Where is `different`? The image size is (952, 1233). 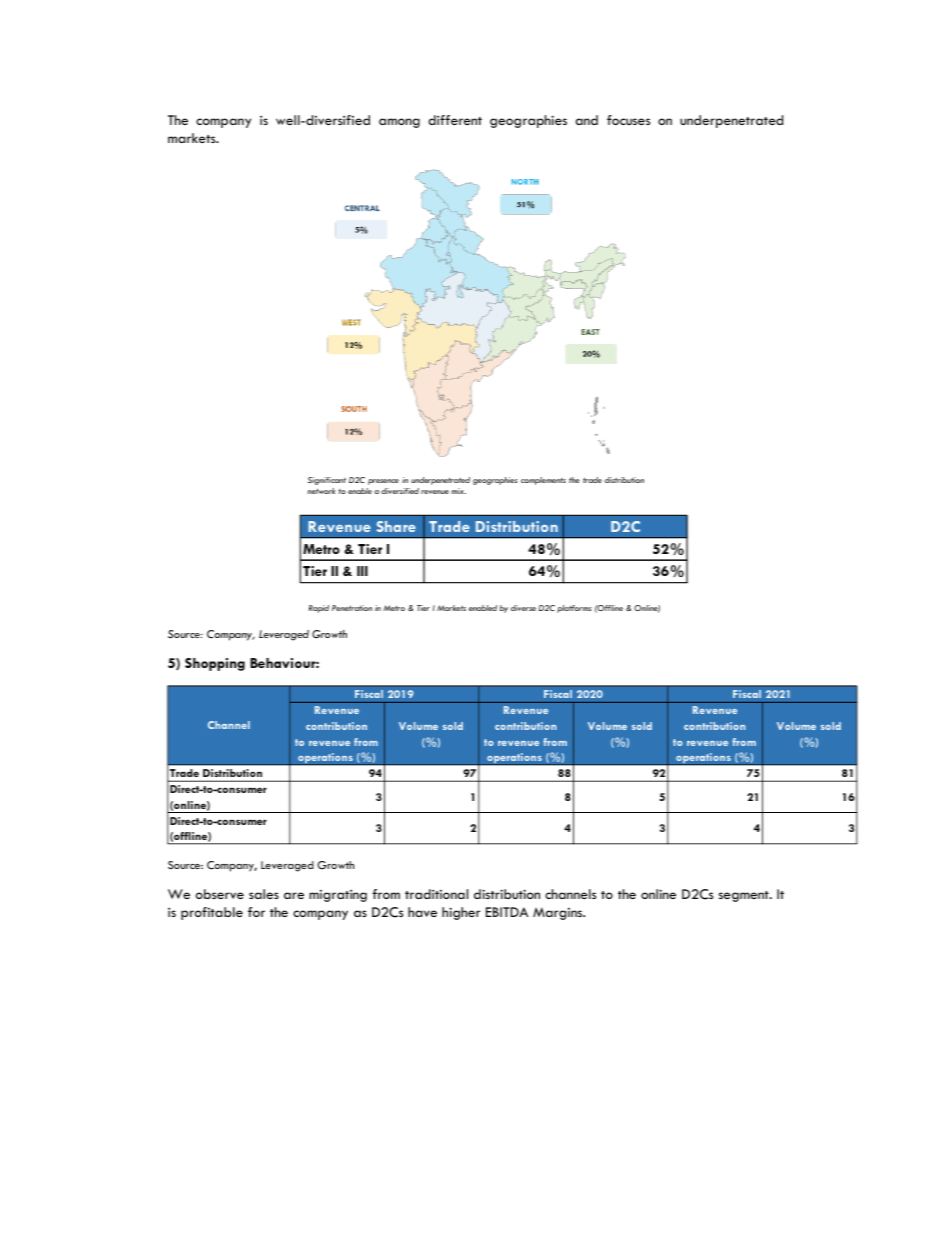 different is located at coordinates (455, 120).
